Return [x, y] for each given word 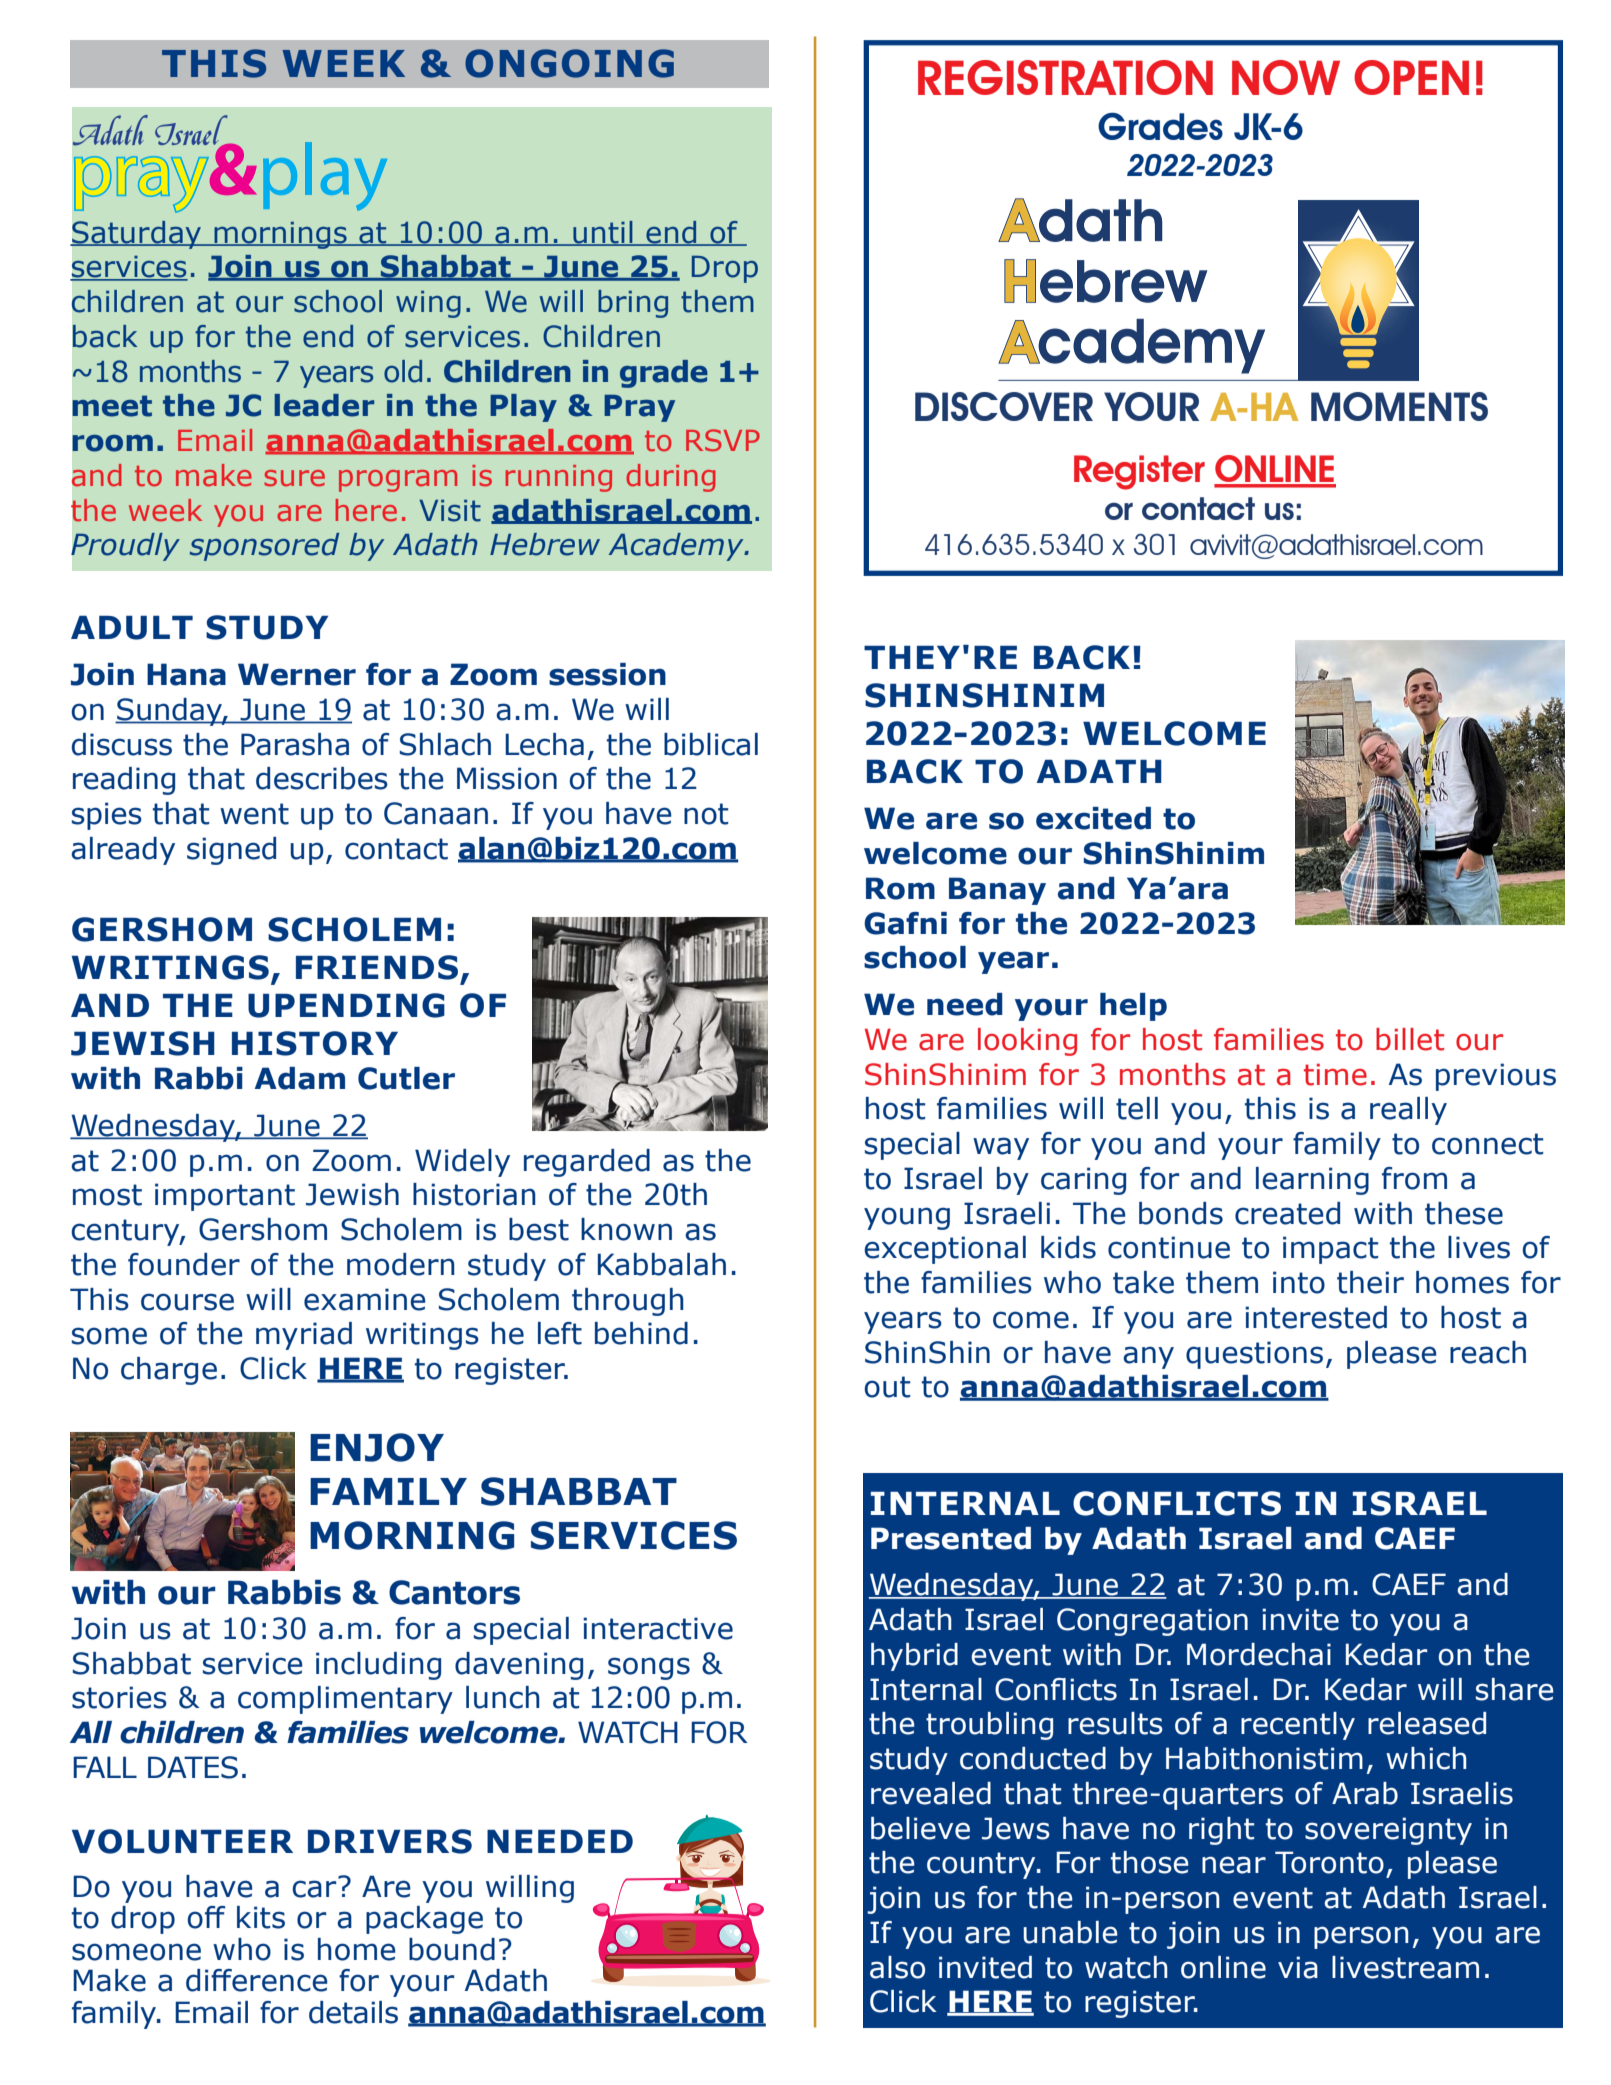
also [897, 1967]
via [1298, 1967]
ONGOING [569, 63]
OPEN [1411, 77]
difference [257, 1980]
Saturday [137, 235]
